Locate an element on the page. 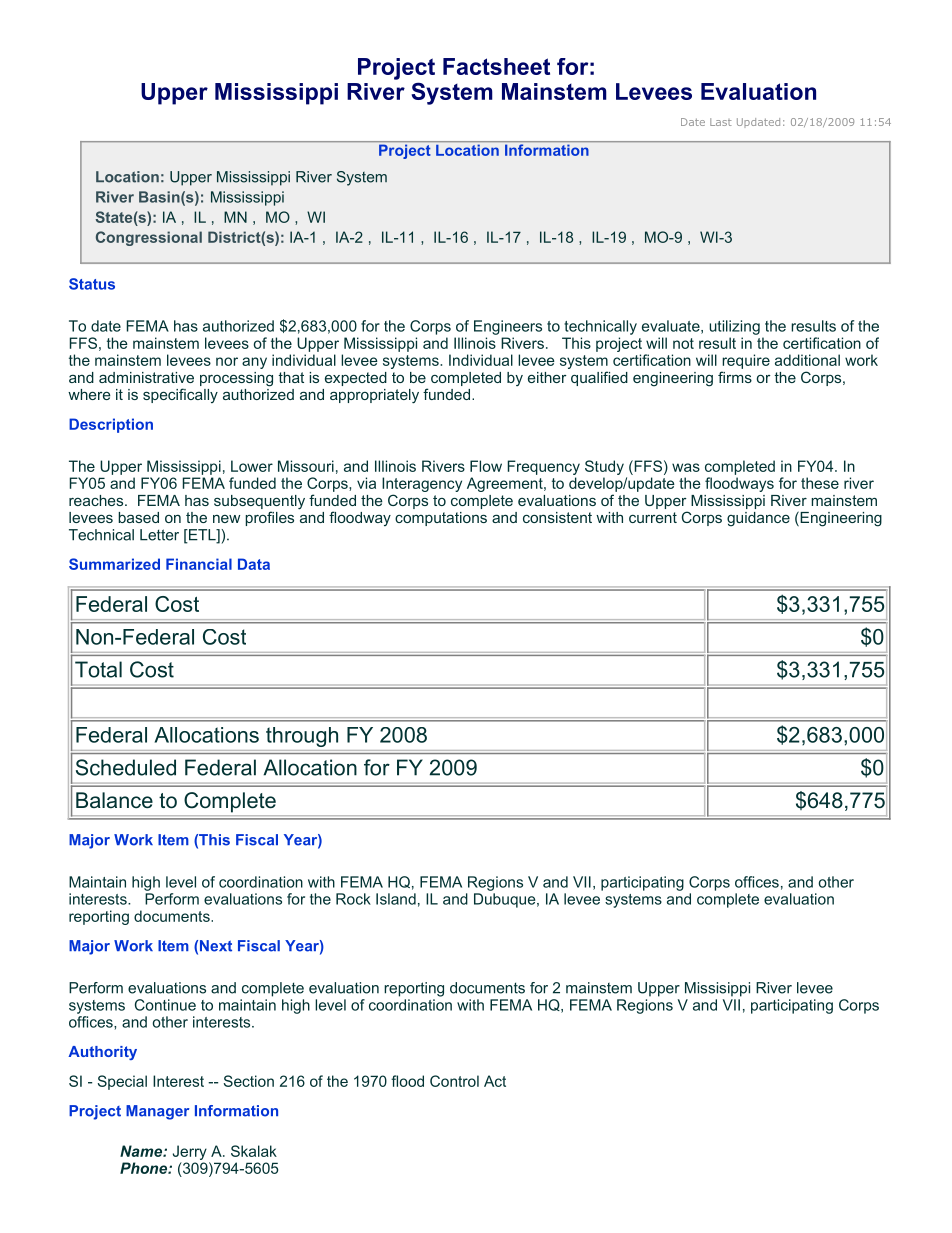 The height and width of the document is (1233, 952). appropriately is located at coordinates (374, 396).
